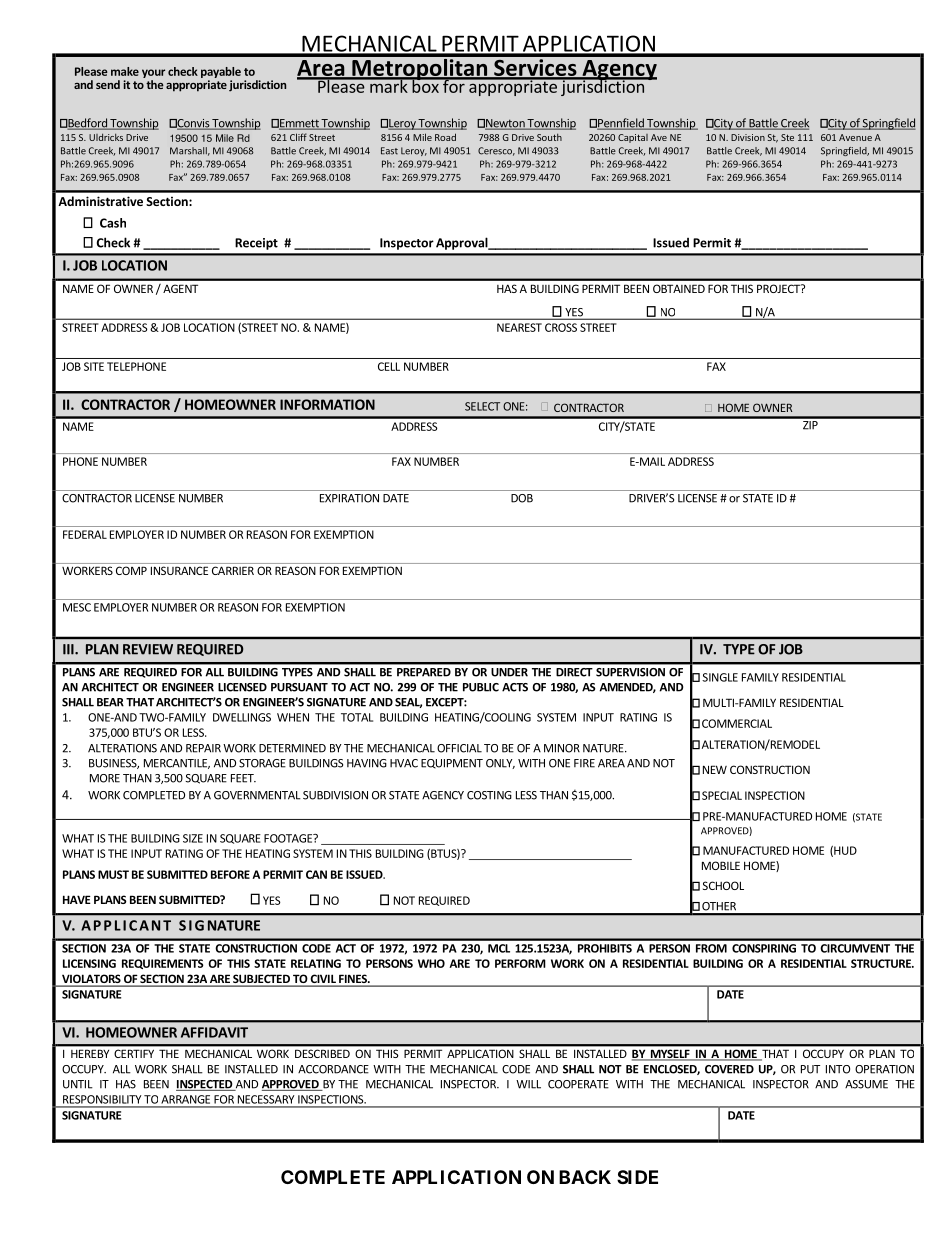 Image resolution: width=952 pixels, height=1233 pixels. Describe the element at coordinates (179, 570) in the screenshot. I see `INSURANCE` at that location.
